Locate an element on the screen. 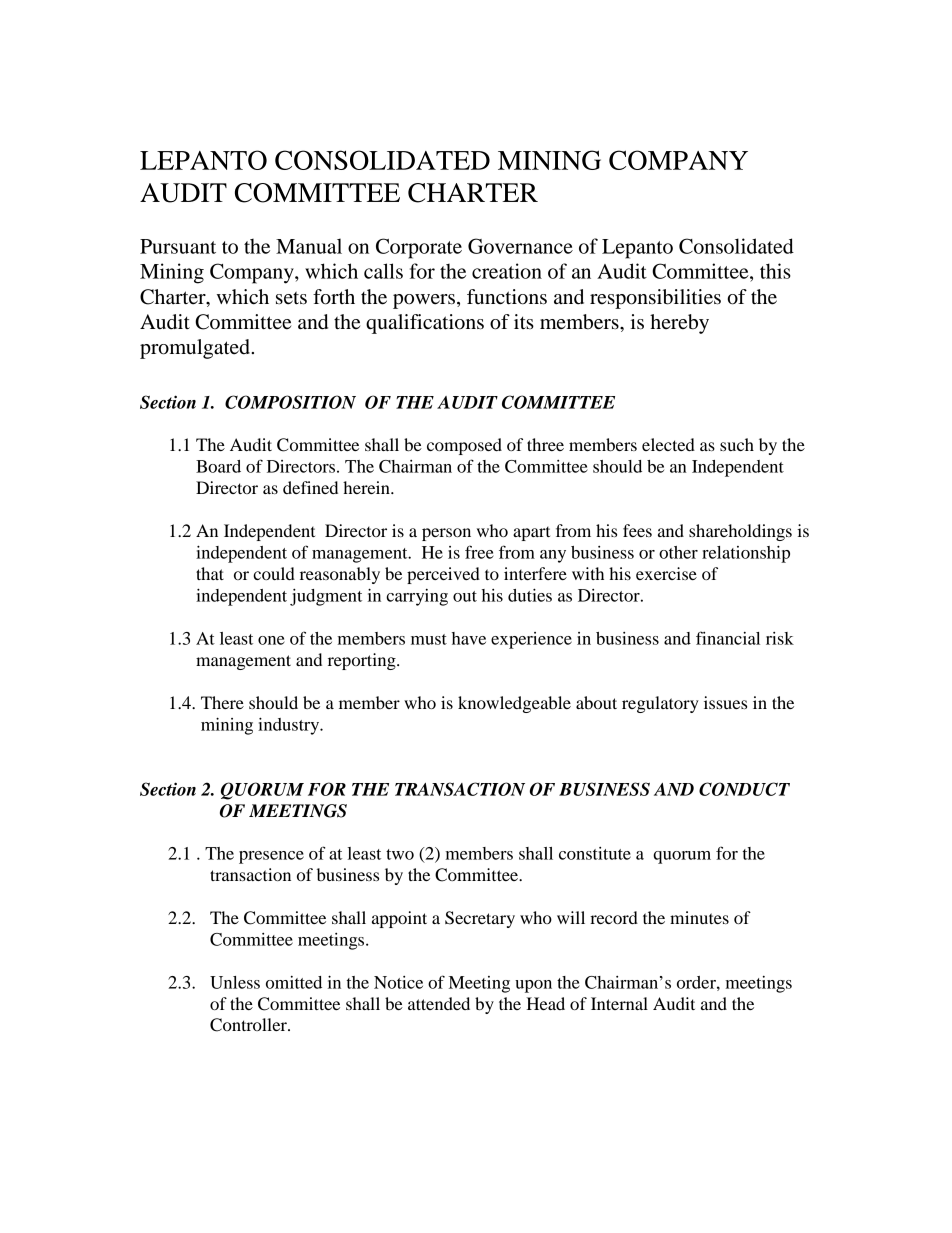 This screenshot has width=952, height=1233. CONDUCT is located at coordinates (744, 789).
